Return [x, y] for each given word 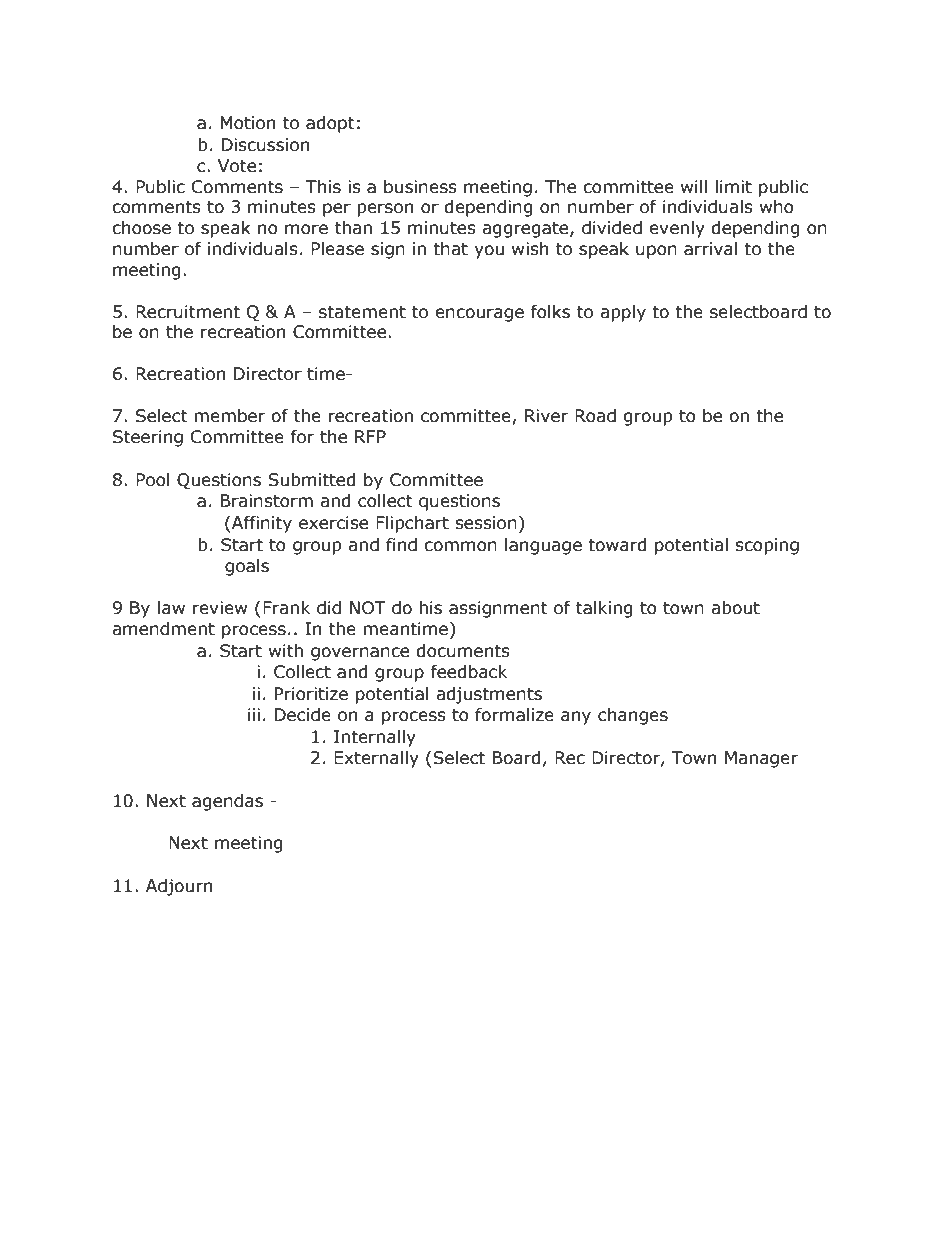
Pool [153, 480]
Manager [761, 759]
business [420, 187]
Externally [376, 759]
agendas [227, 802]
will [694, 186]
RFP [370, 436]
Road [595, 416]
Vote [237, 166]
